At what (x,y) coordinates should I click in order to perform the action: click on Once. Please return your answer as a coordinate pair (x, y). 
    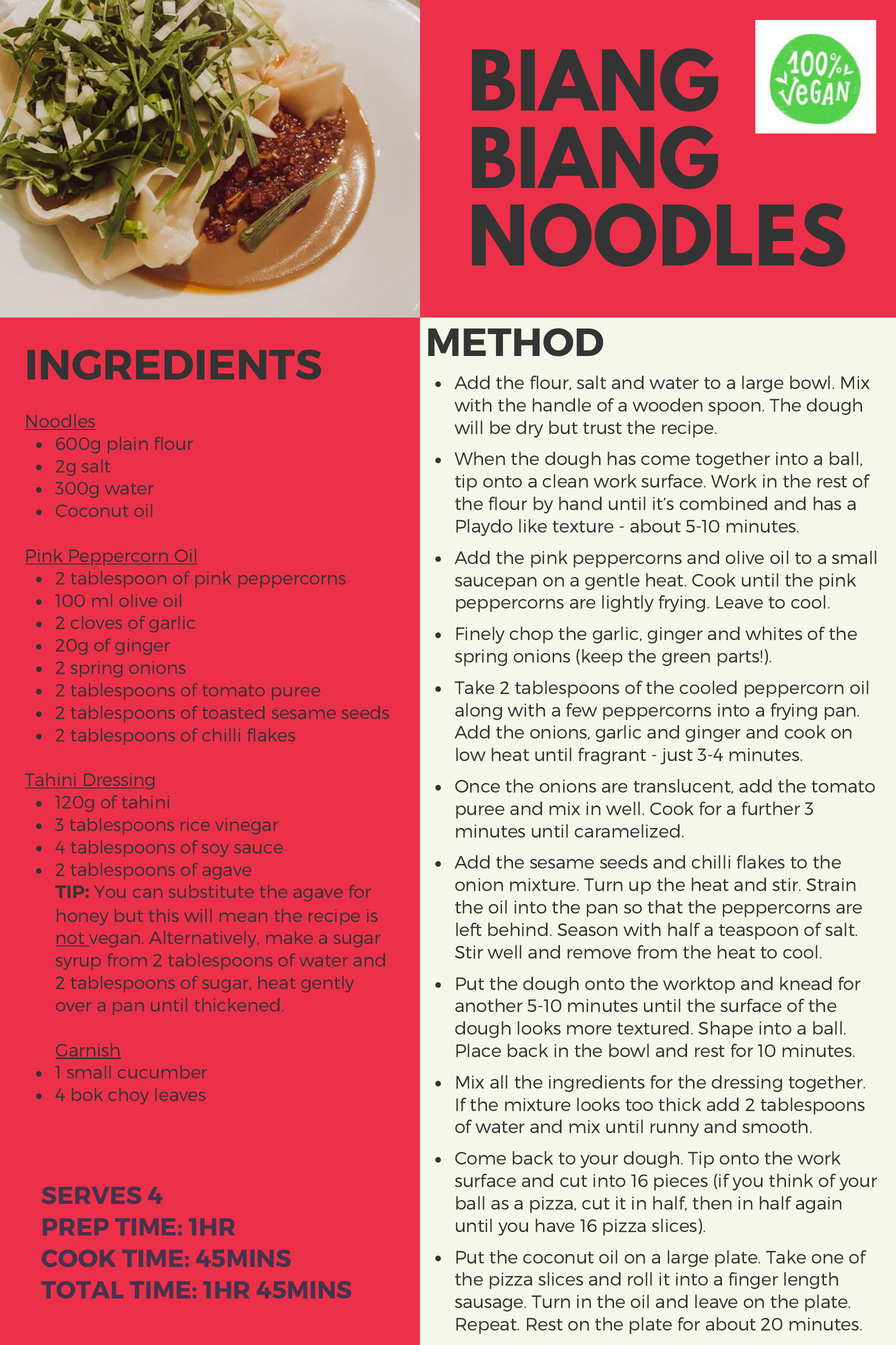
    Looking at the image, I should click on (477, 786).
